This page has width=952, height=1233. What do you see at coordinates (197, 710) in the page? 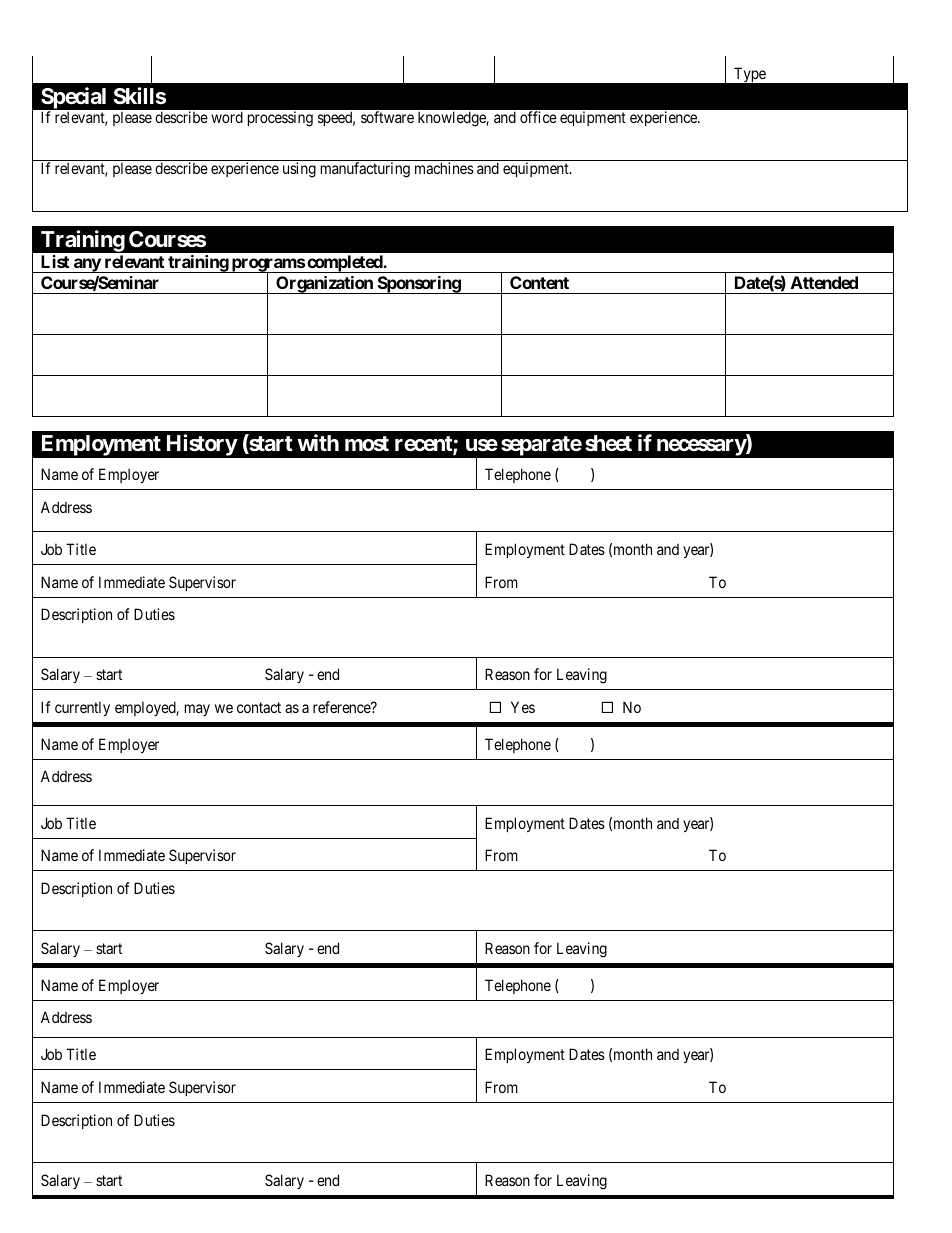
I see `may` at bounding box center [197, 710].
